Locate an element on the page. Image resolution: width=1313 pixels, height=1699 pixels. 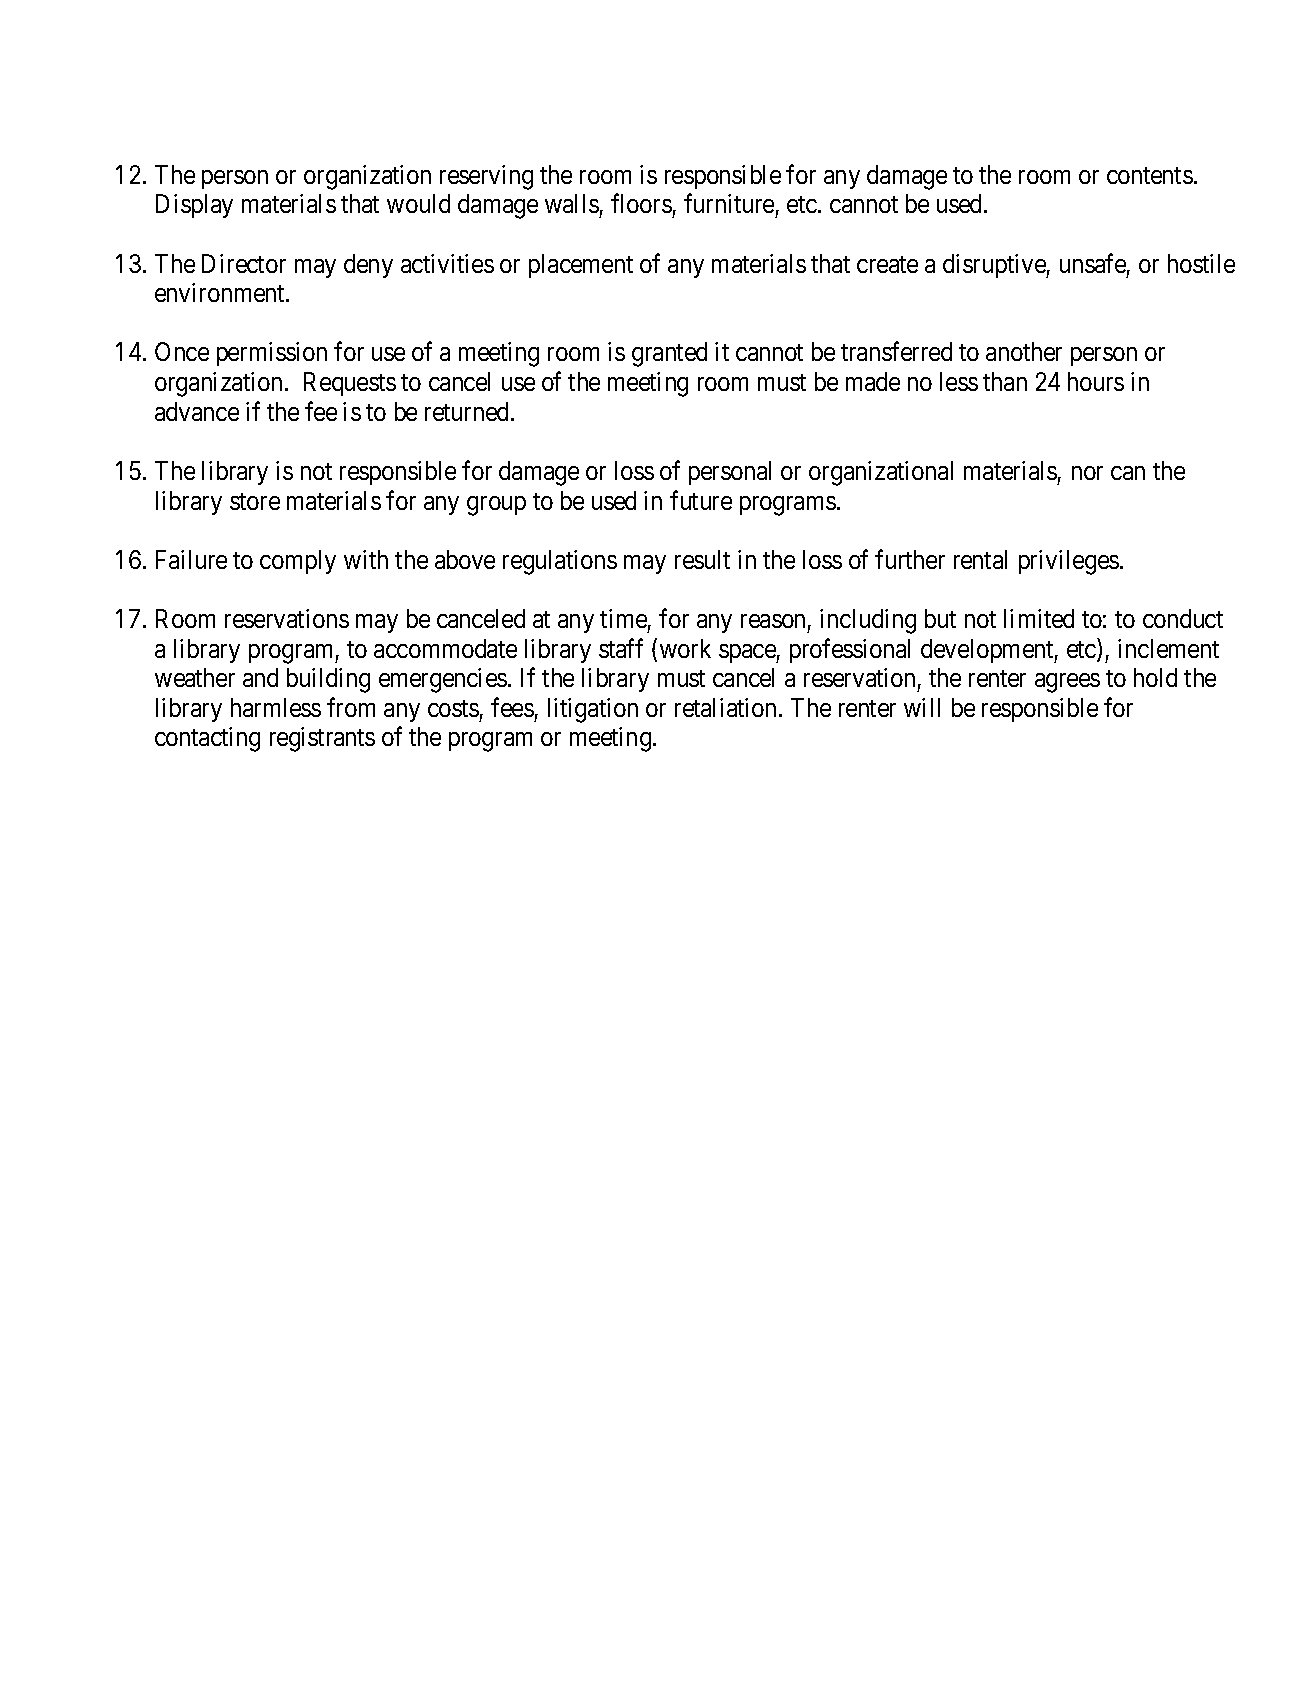
comply is located at coordinates (298, 562).
